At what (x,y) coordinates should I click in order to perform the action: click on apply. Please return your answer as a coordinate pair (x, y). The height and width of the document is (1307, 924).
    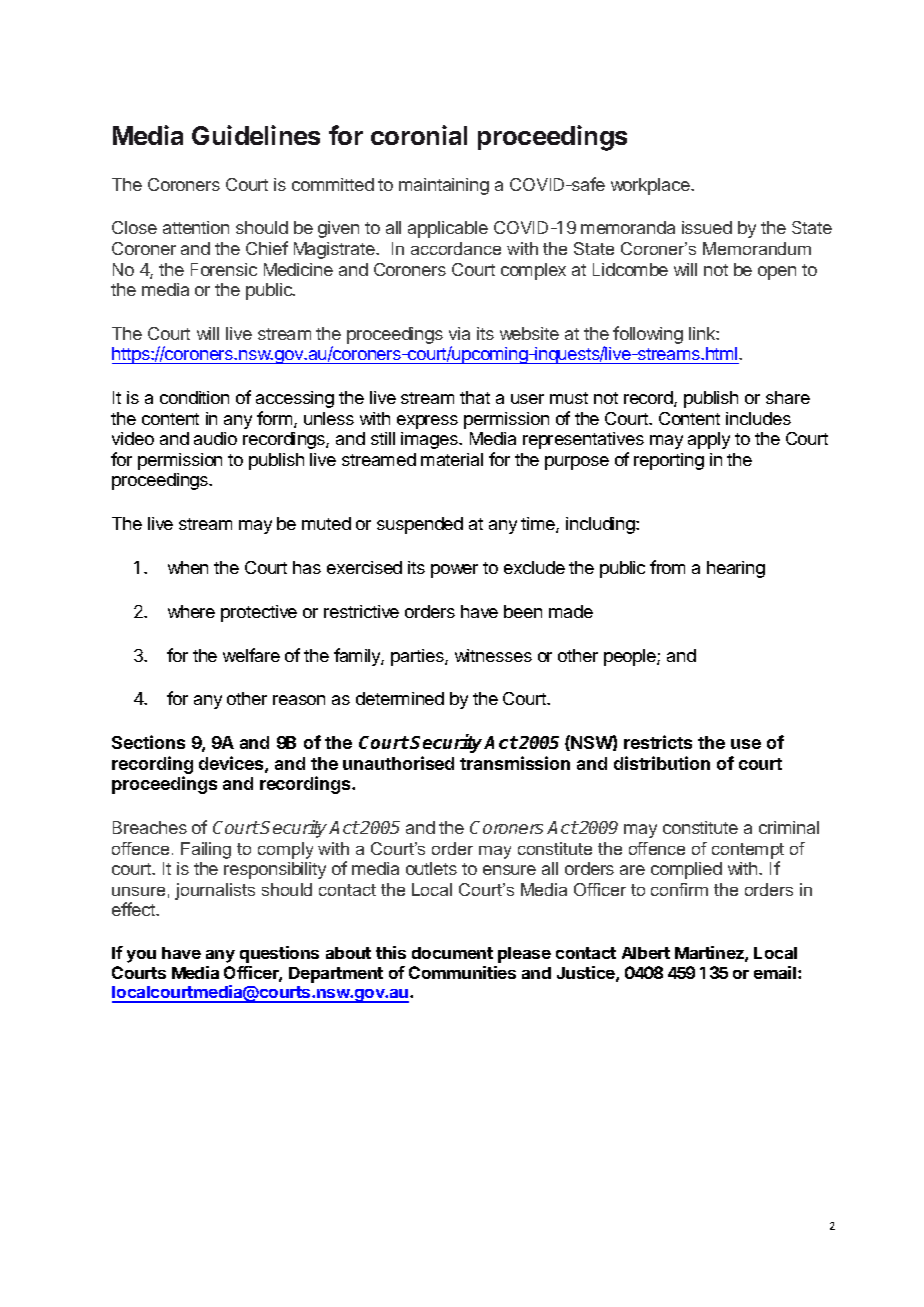
    Looking at the image, I should click on (709, 440).
